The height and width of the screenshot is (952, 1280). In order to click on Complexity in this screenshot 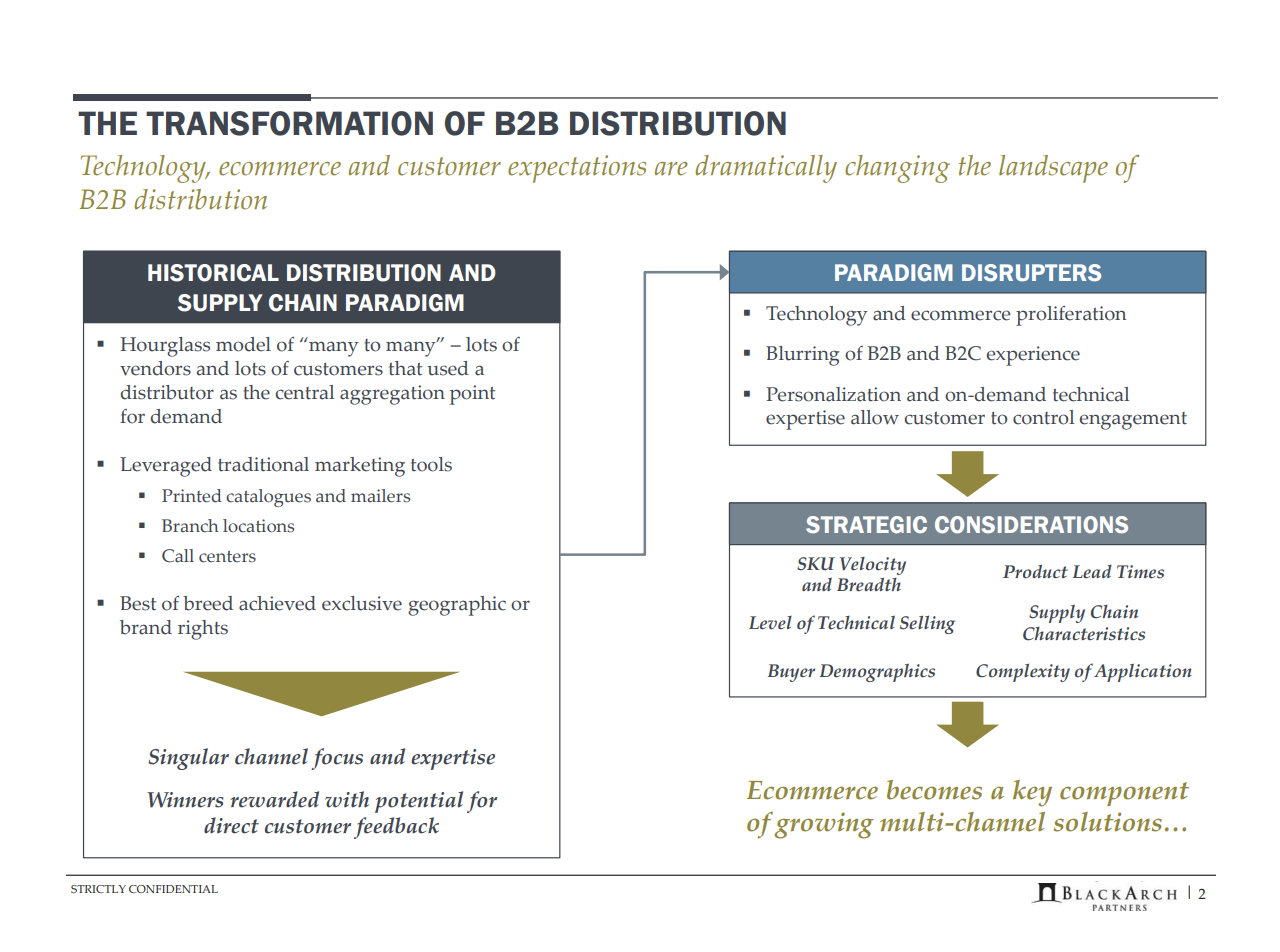, I will do `click(1023, 672)`.
